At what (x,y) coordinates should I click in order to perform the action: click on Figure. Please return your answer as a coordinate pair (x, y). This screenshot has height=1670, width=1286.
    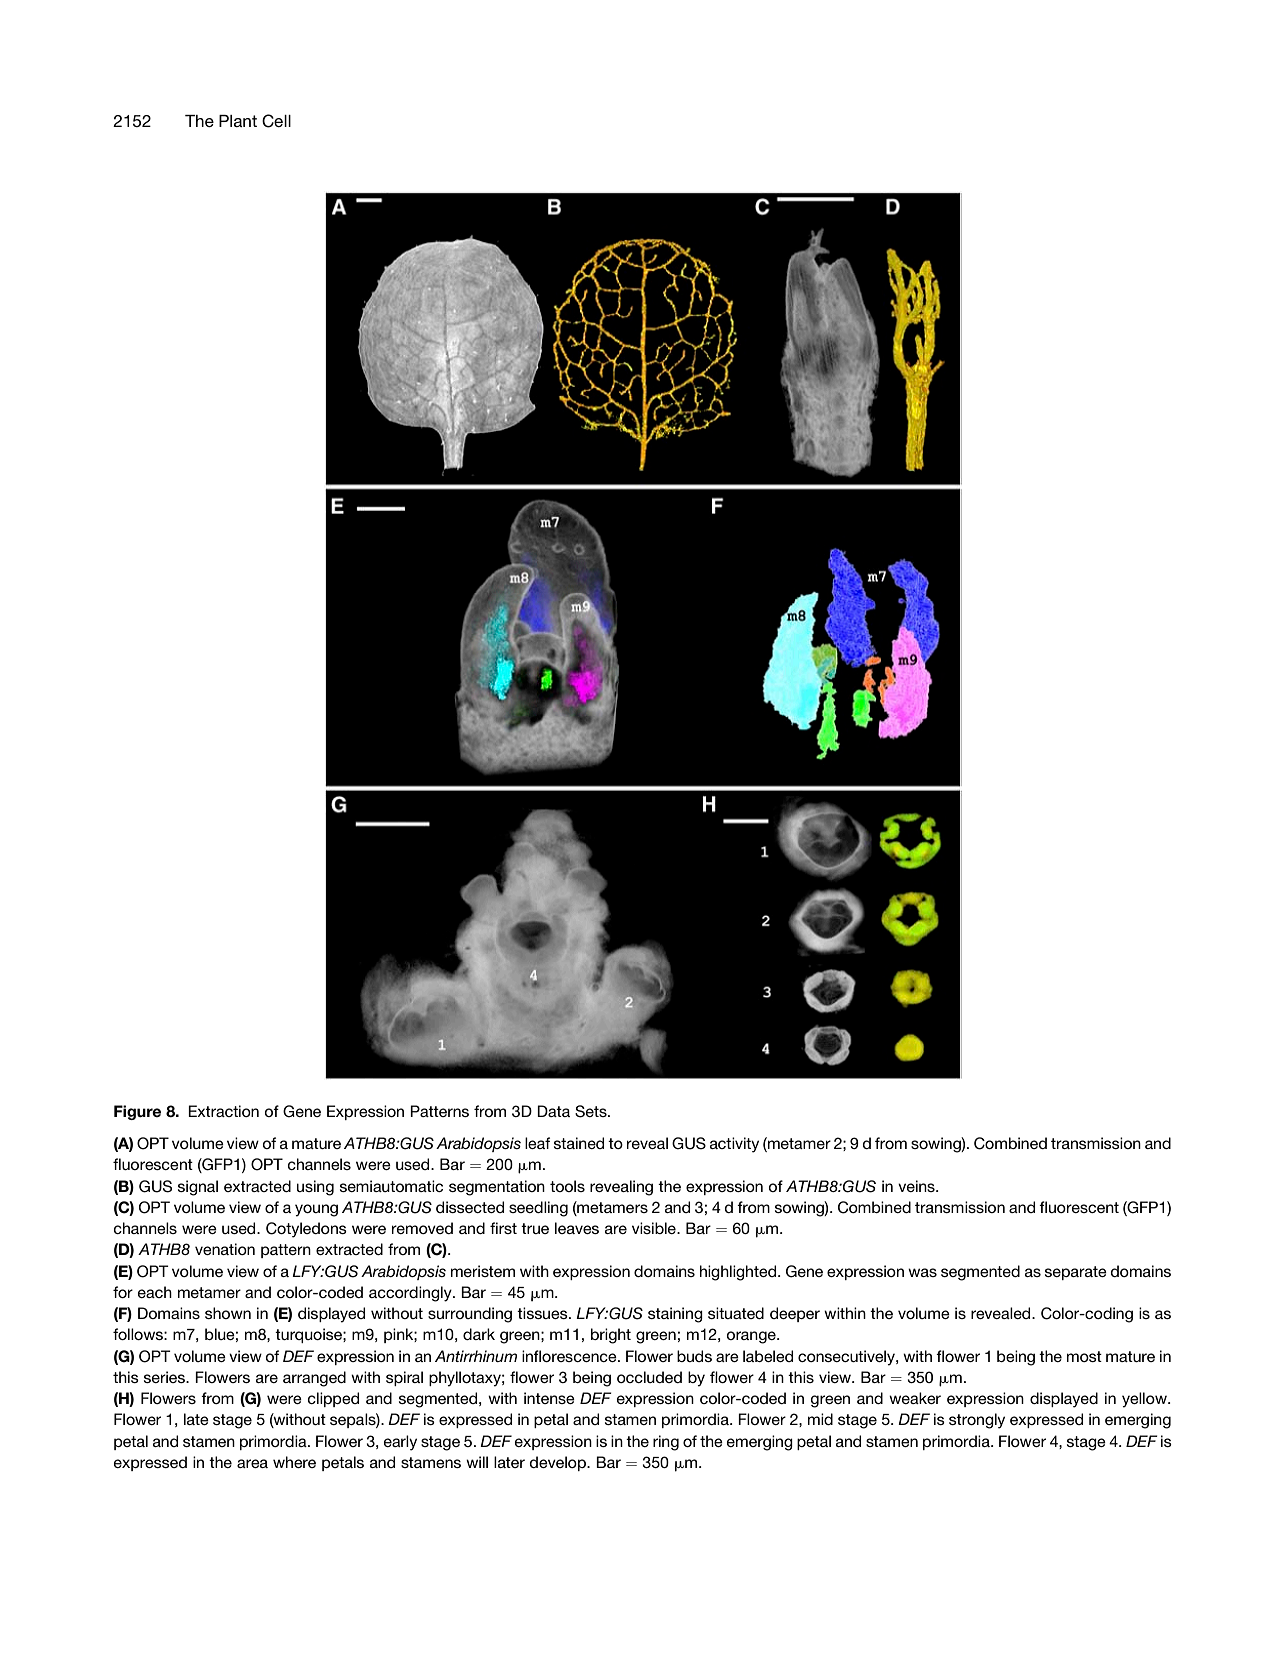
    Looking at the image, I should click on (137, 1112).
